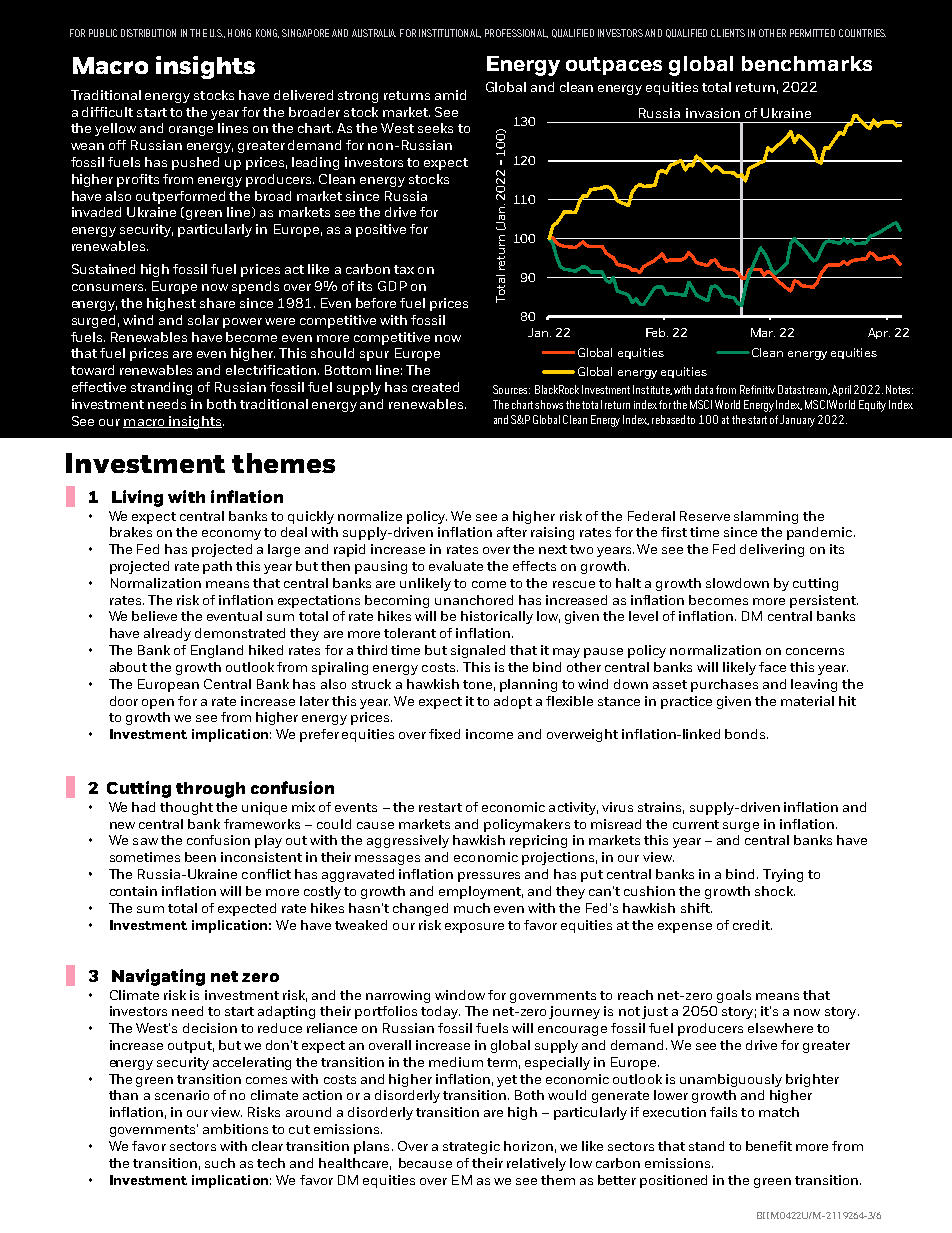 This screenshot has width=952, height=1233. What do you see at coordinates (536, 1164) in the screenshot?
I see `relatively` at bounding box center [536, 1164].
